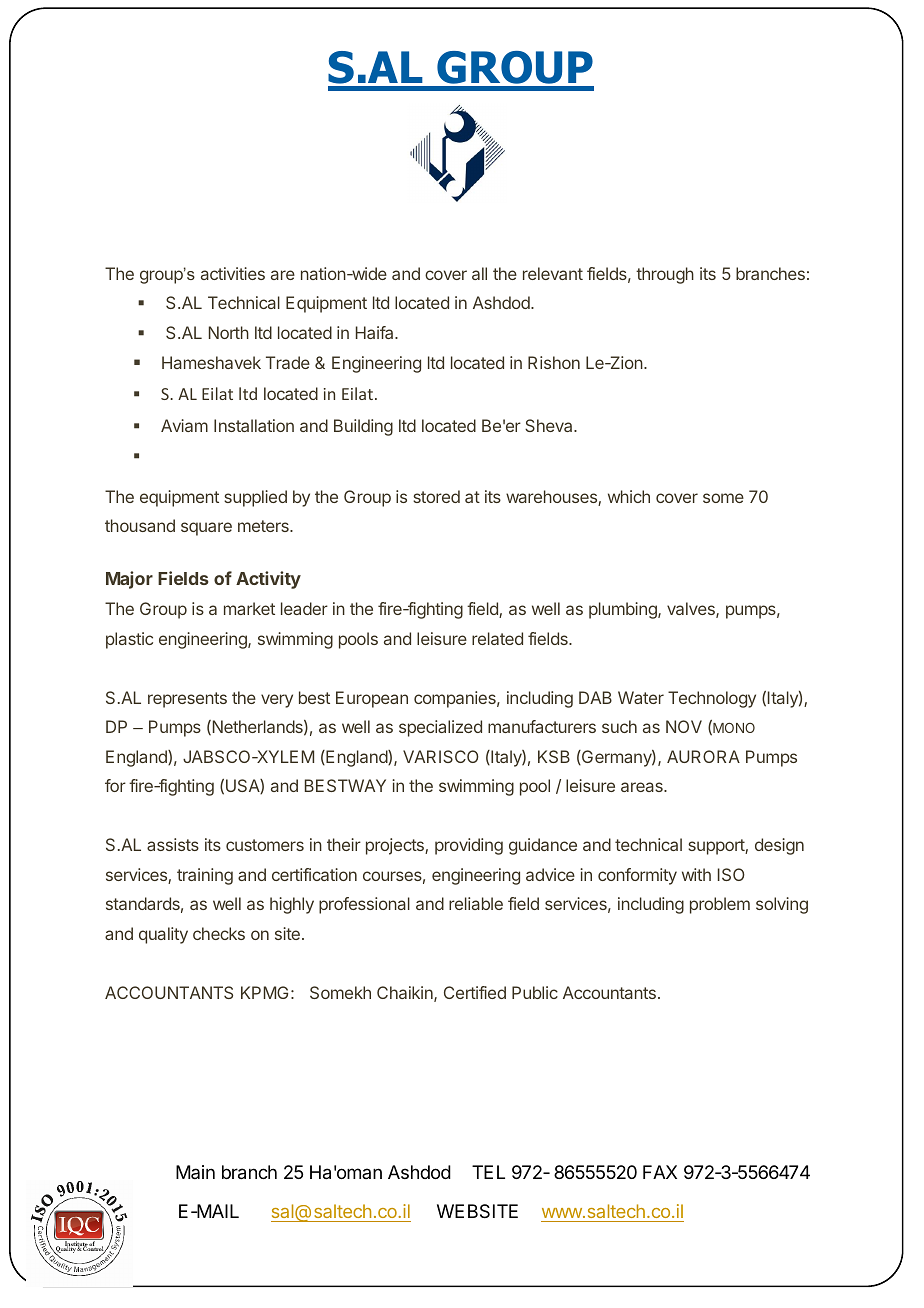 The width and height of the screenshot is (924, 1308). What do you see at coordinates (696, 874) in the screenshot?
I see `with` at bounding box center [696, 874].
